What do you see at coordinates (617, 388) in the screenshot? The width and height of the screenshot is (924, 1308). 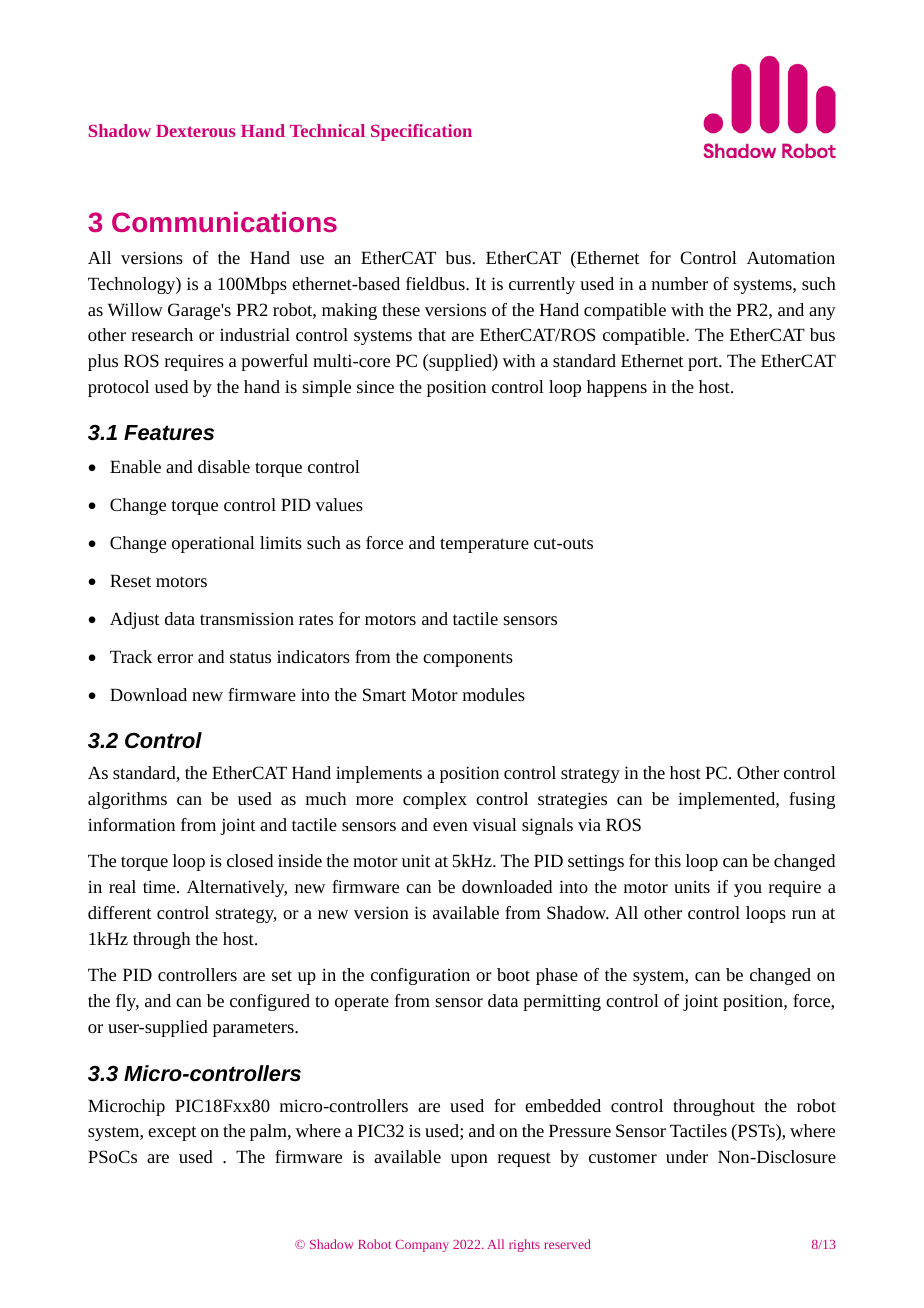 I see `happens` at bounding box center [617, 388].
